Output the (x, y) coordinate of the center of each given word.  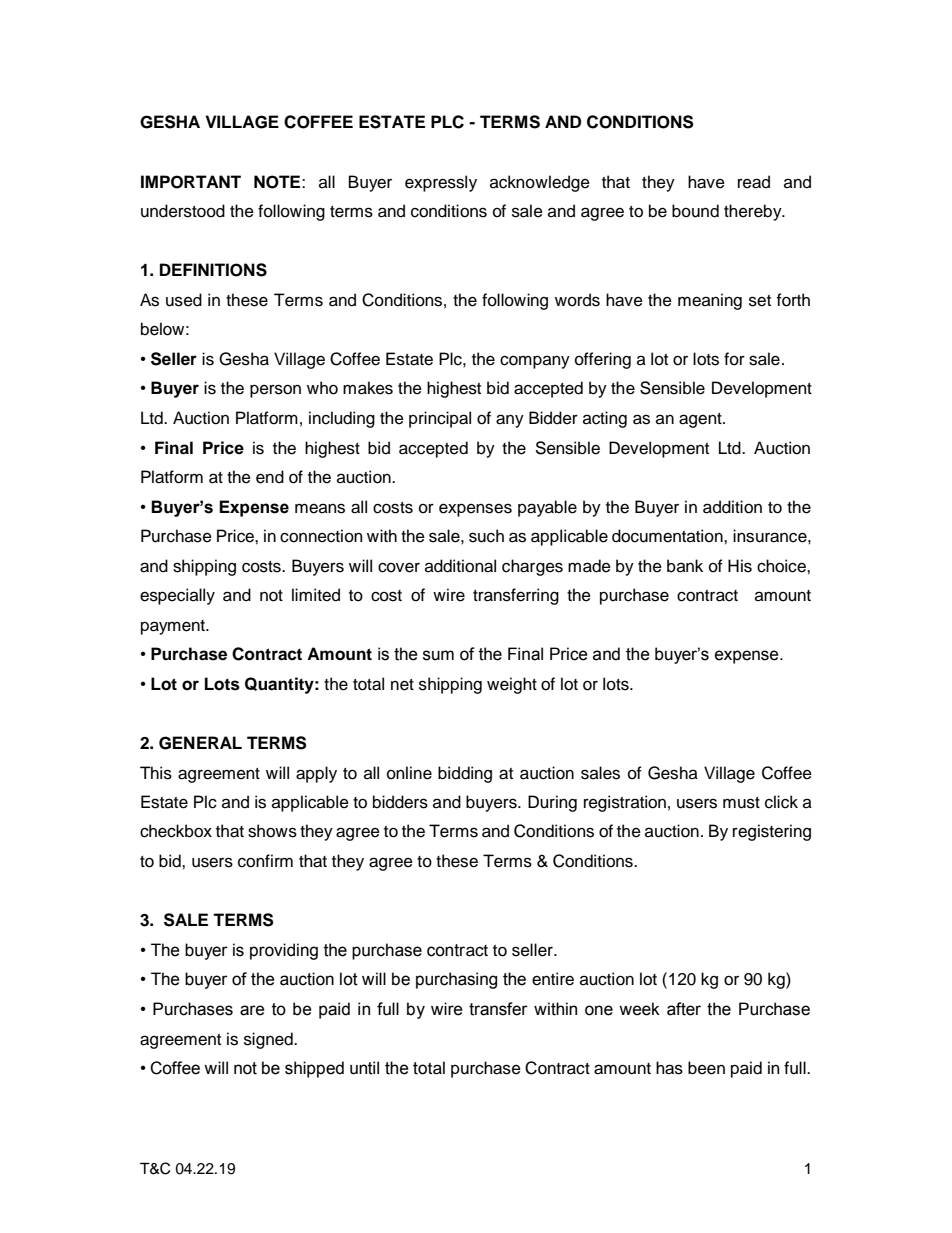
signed (269, 1040)
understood (183, 211)
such (486, 536)
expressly (441, 183)
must (741, 803)
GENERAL (200, 743)
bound (695, 211)
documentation (668, 536)
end (270, 477)
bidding (465, 774)
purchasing (456, 980)
